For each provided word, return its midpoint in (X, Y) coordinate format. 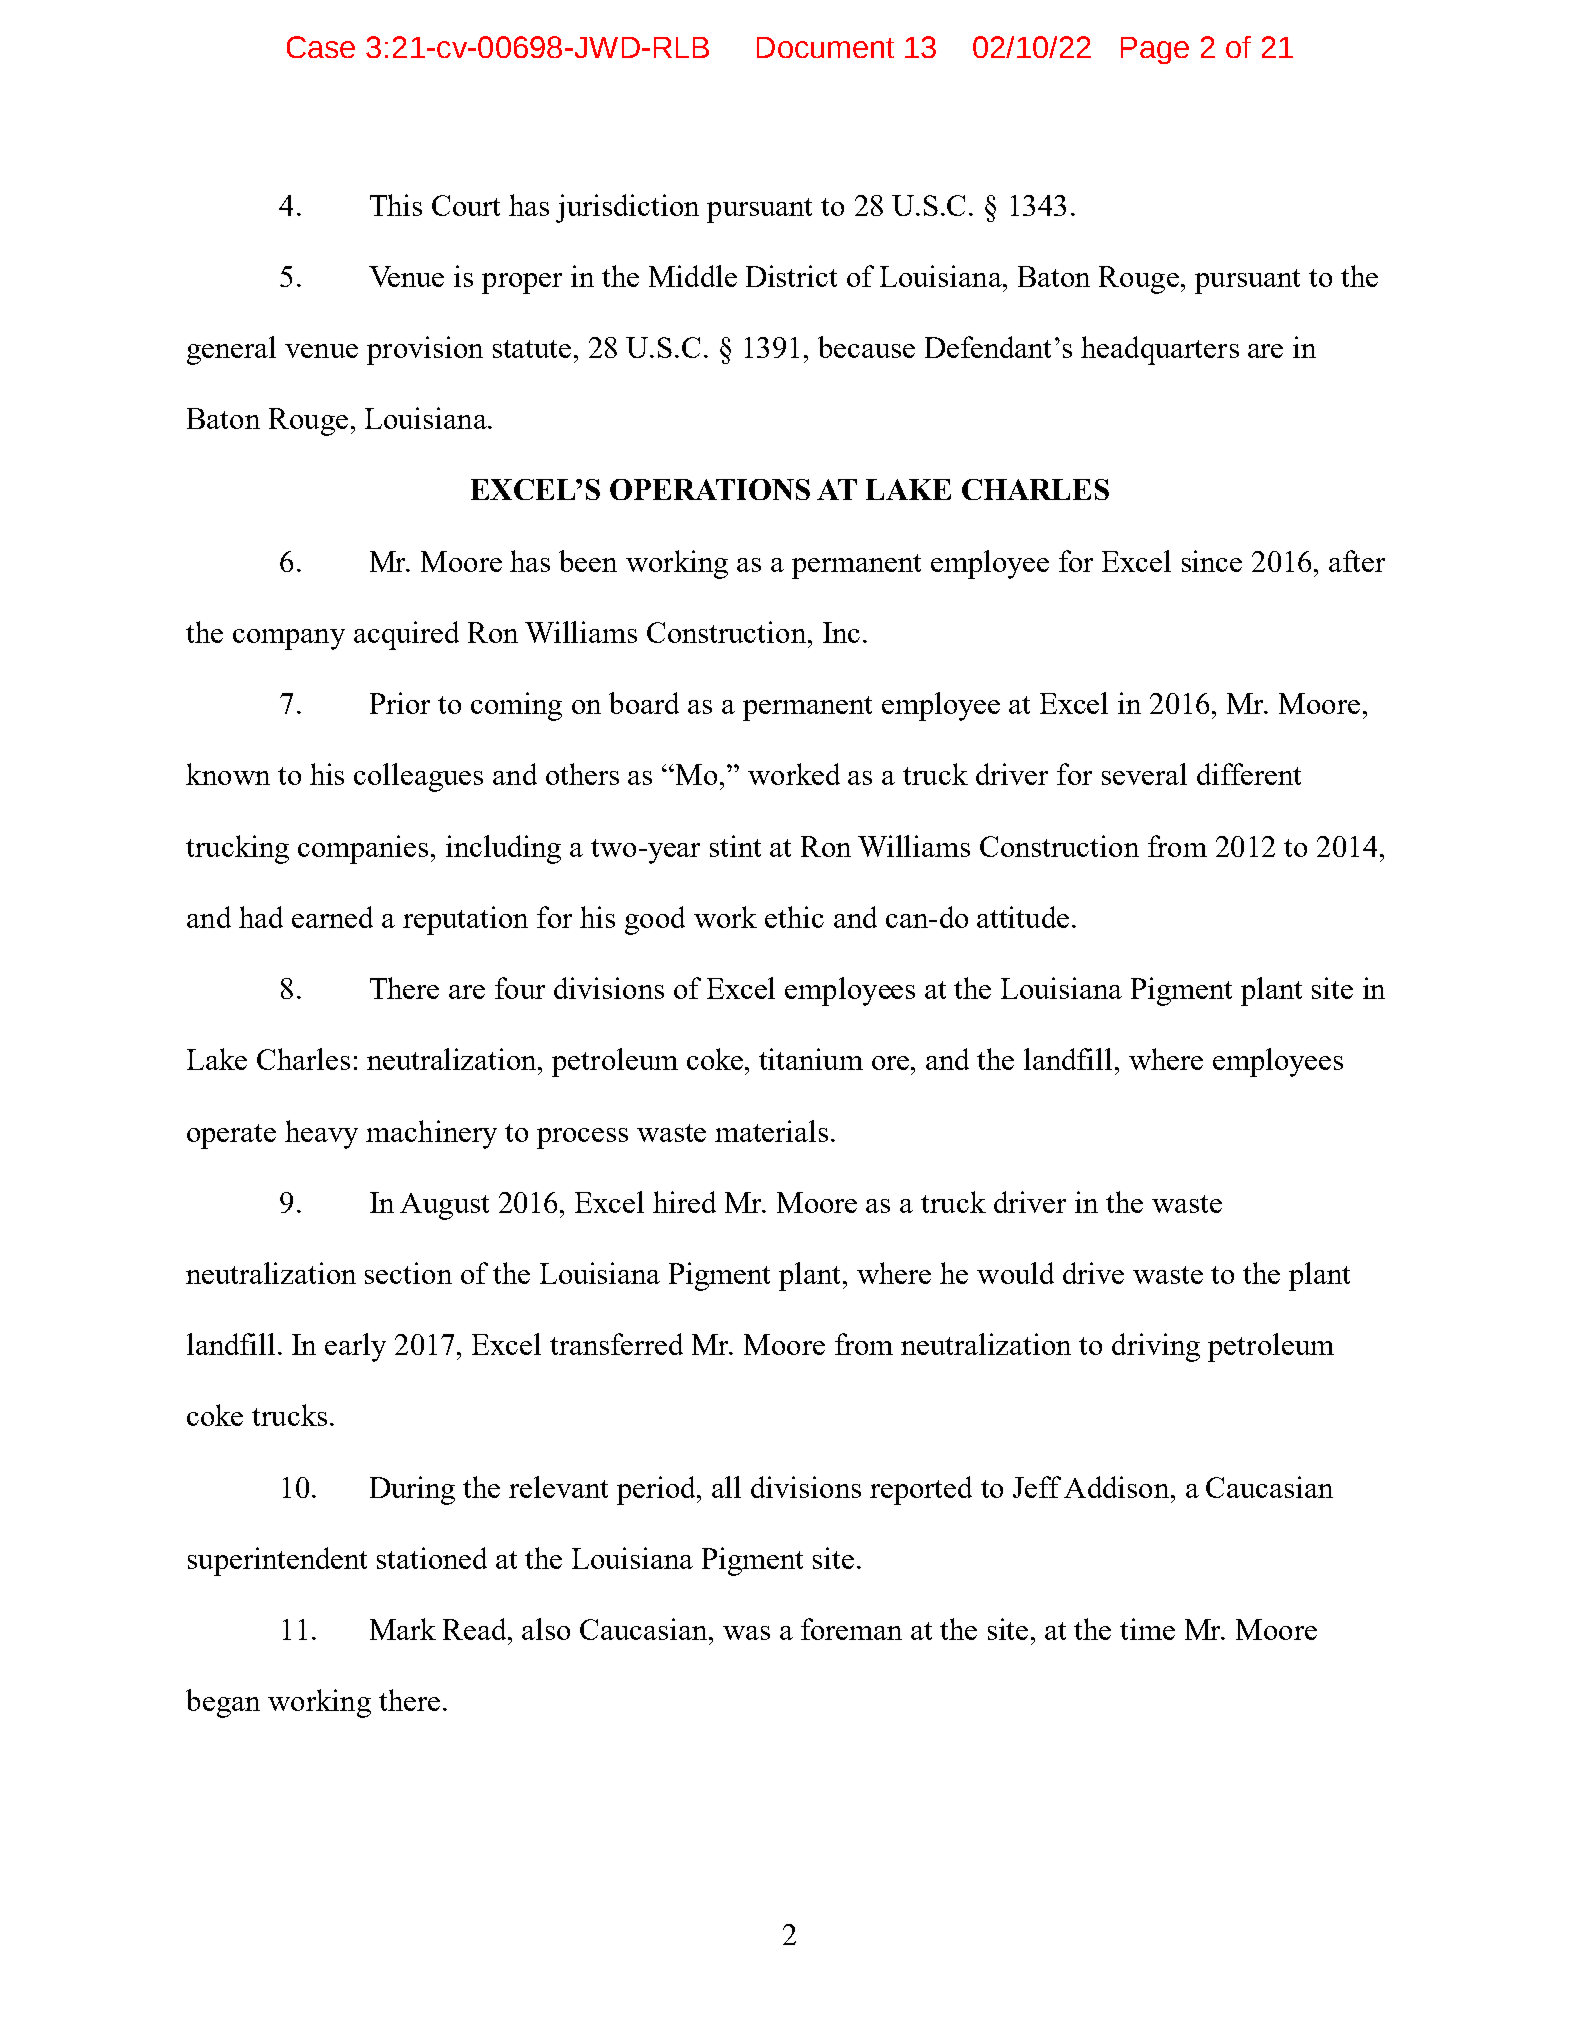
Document (825, 47)
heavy (321, 1134)
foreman (851, 1629)
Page (1155, 50)
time (1147, 1629)
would (1015, 1273)
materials (771, 1131)
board (644, 703)
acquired (406, 635)
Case (321, 47)
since (1212, 561)
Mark (403, 1629)
